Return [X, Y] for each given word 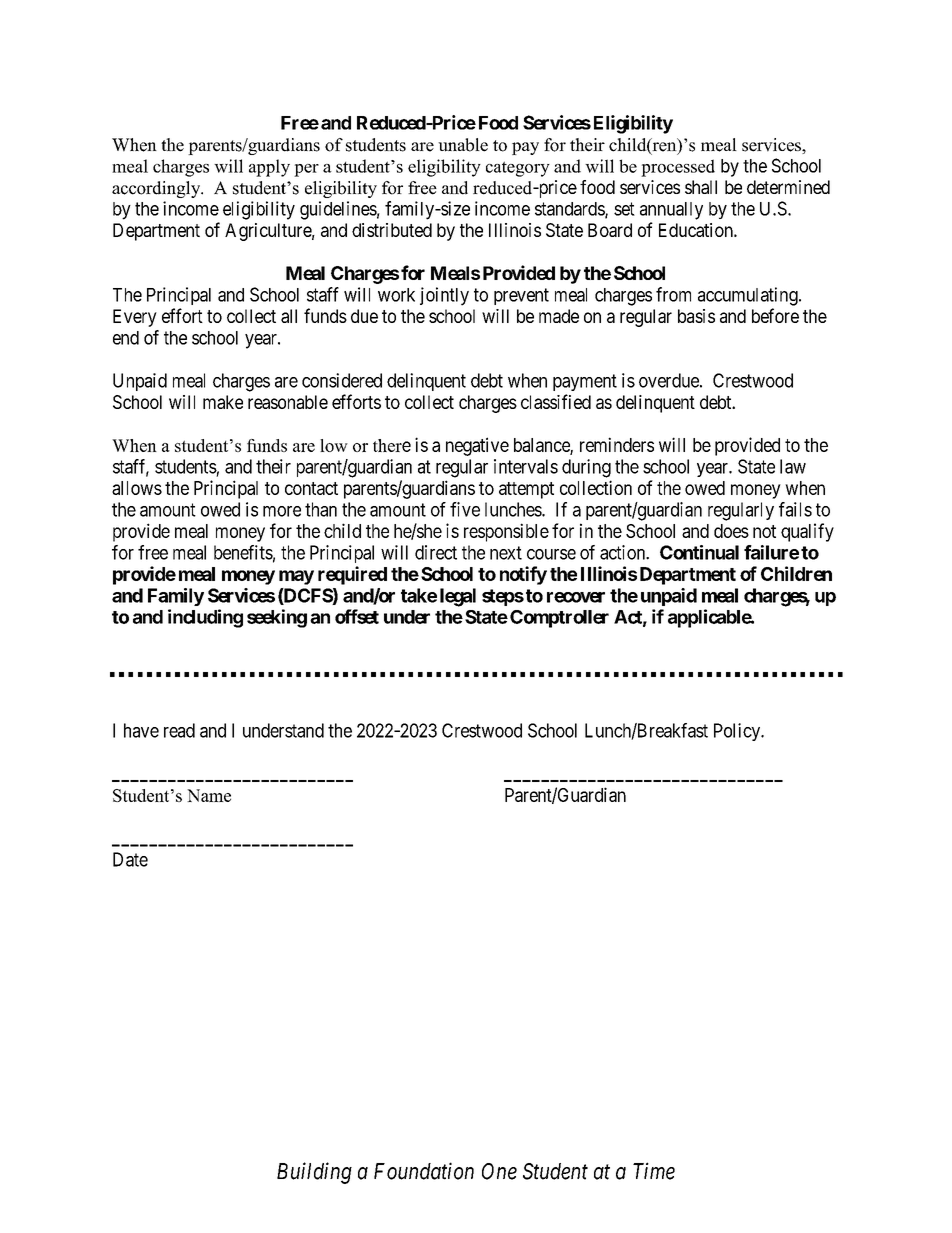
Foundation [424, 1171]
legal [458, 597]
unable [463, 145]
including [205, 618]
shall [701, 187]
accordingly [157, 189]
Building [314, 1173]
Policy [738, 732]
